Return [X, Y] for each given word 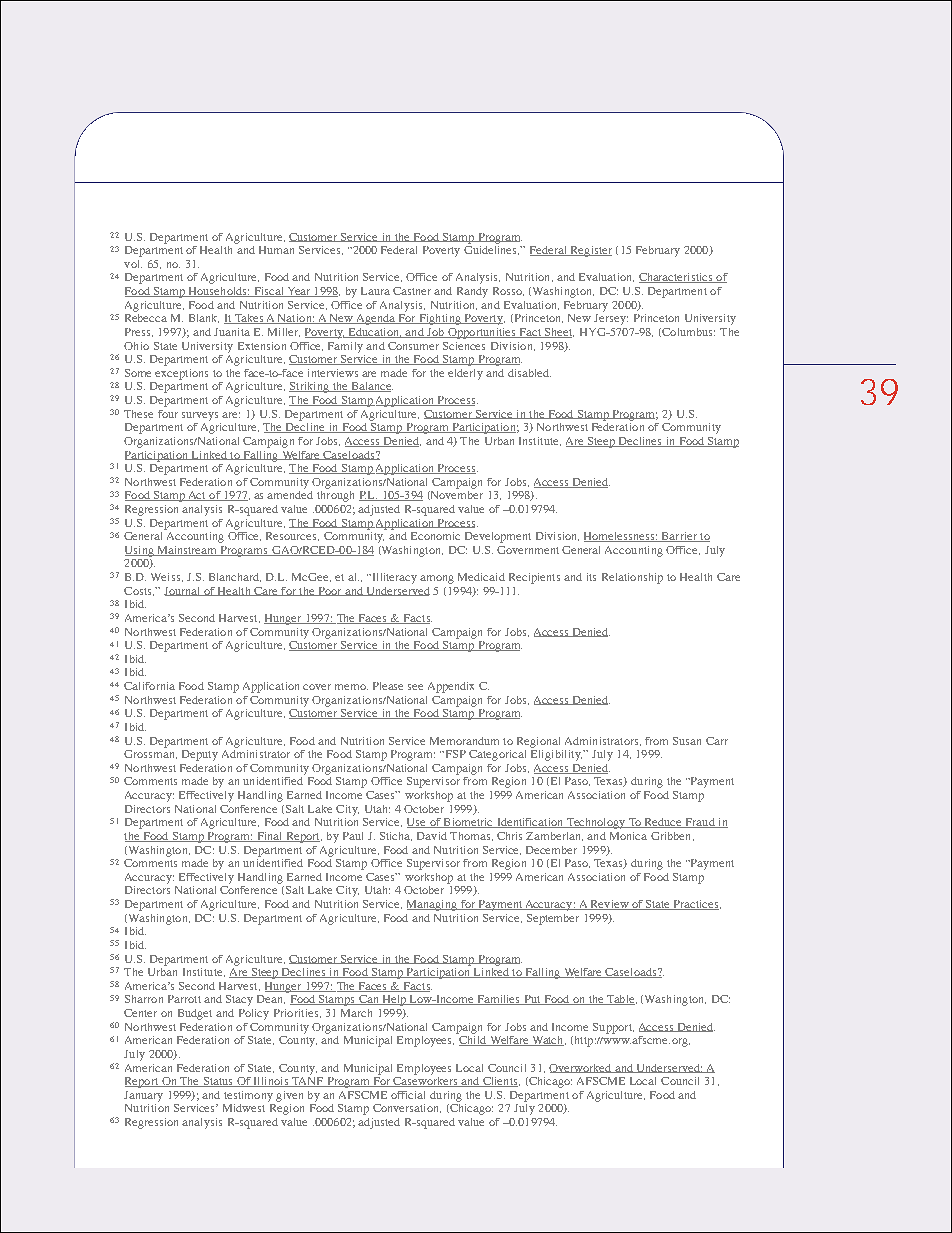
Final [270, 837]
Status [218, 1082]
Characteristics [677, 278]
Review [610, 905]
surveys [200, 416]
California [149, 686]
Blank [204, 318]
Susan [687, 741]
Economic [435, 536]
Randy [472, 292]
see [415, 687]
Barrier [679, 537]
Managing [433, 905]
